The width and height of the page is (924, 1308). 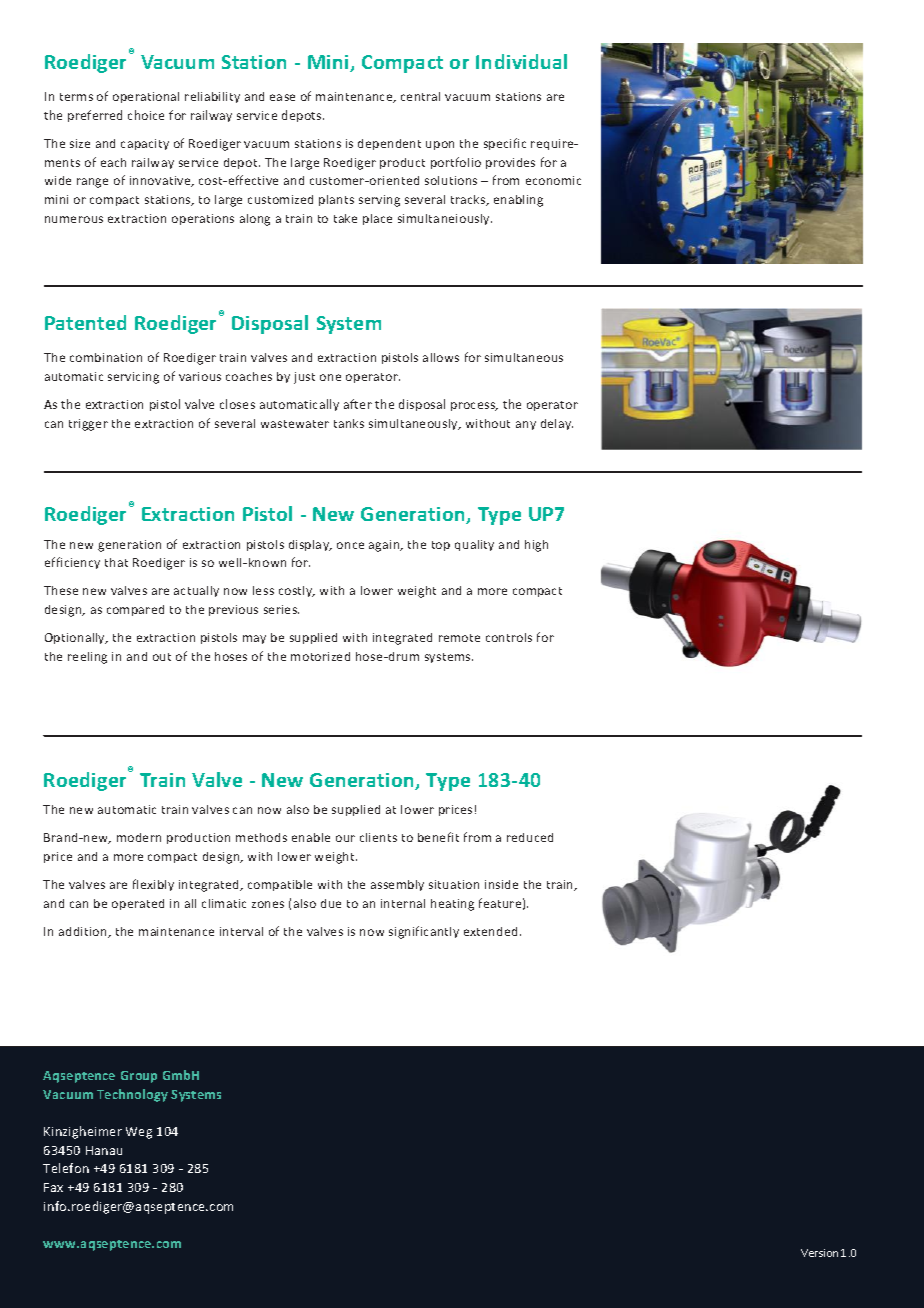 I want to click on remote, so click(x=459, y=638).
